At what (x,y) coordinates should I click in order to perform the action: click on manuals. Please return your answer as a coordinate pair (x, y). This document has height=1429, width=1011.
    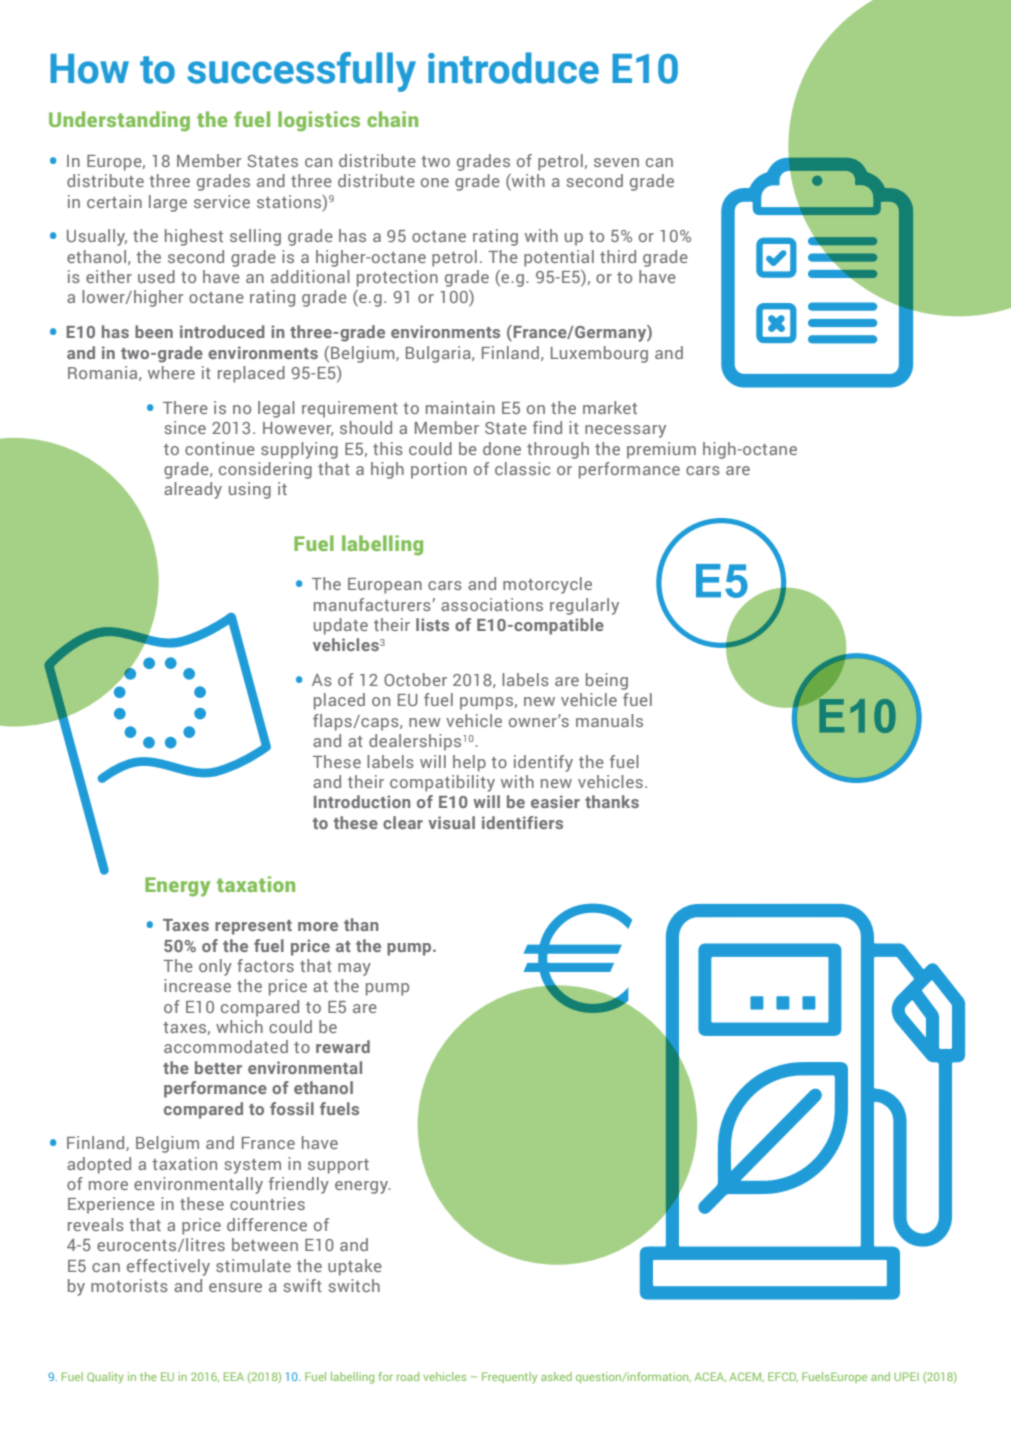
    Looking at the image, I should click on (609, 720).
